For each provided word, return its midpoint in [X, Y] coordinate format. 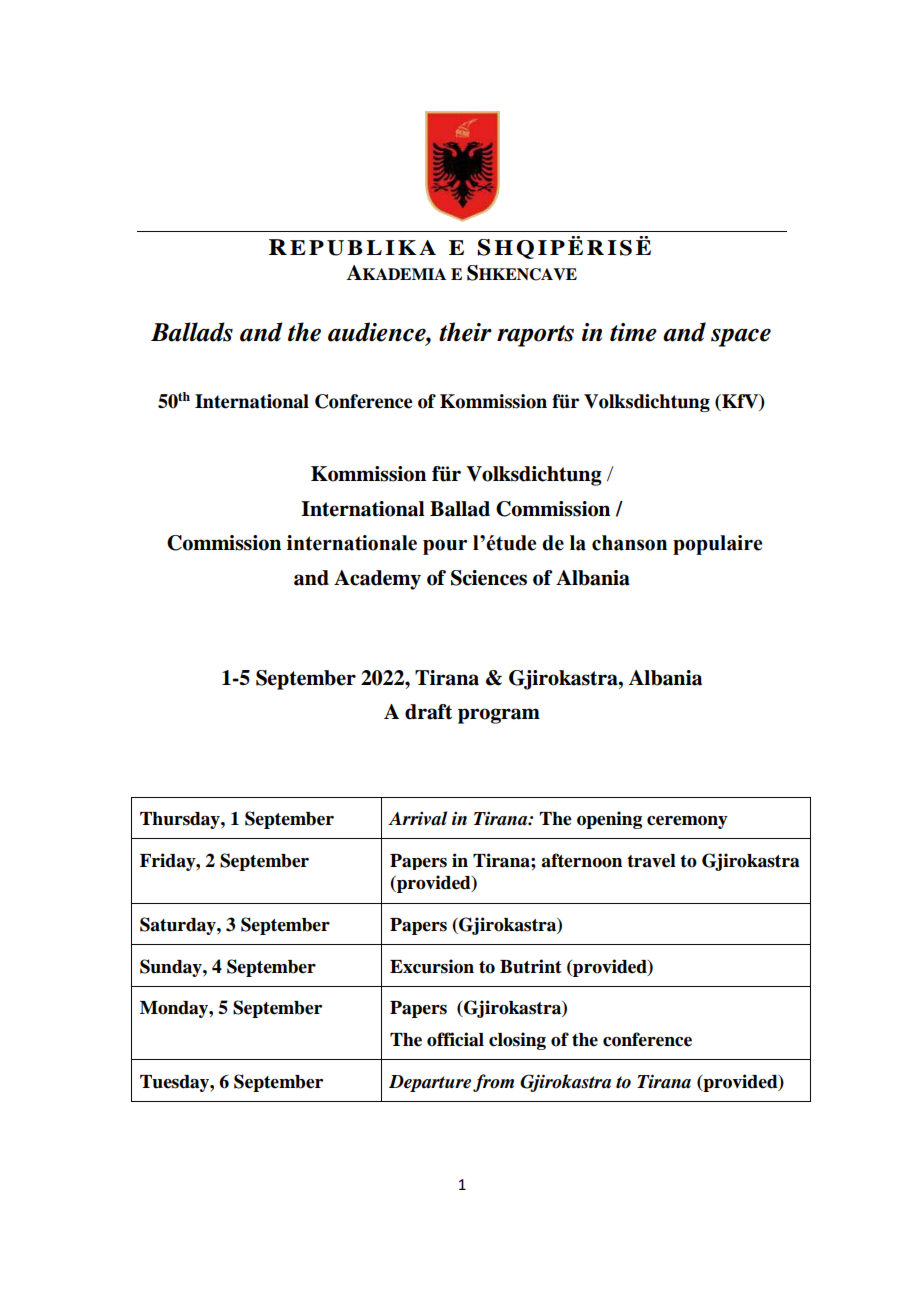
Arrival [417, 818]
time [633, 332]
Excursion [432, 966]
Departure [430, 1083]
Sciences [489, 578]
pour [445, 547]
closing [517, 1041]
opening [609, 820]
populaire [717, 545]
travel [651, 861]
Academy [377, 580]
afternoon [581, 860]
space [741, 337]
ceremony [687, 822]
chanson [629, 543]
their [465, 332]
